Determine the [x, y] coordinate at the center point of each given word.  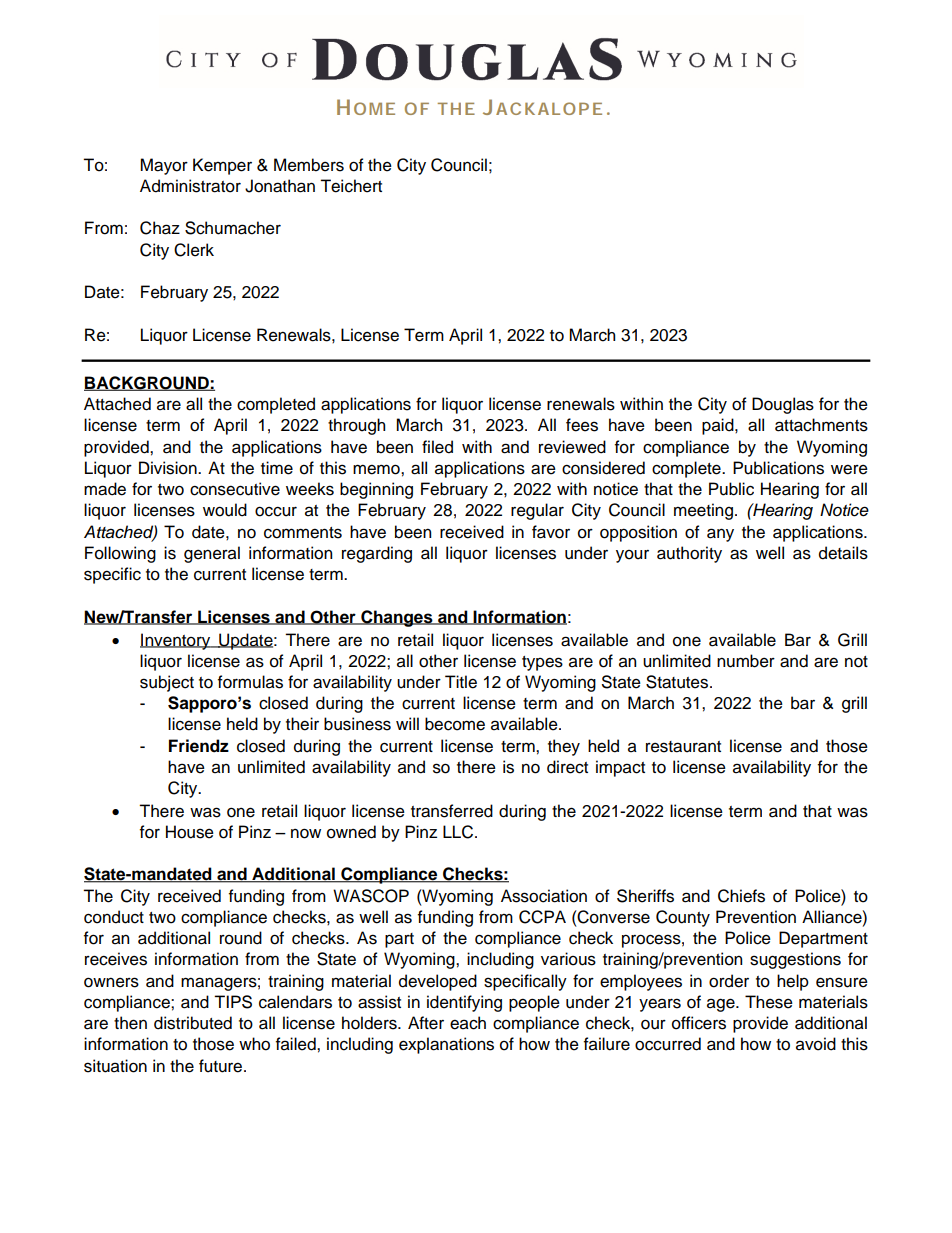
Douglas [783, 405]
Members [309, 165]
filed [437, 447]
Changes [397, 618]
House [190, 832]
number [746, 661]
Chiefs [741, 896]
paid [719, 426]
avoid [816, 1044]
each [468, 1023]
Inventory [176, 641]
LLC [459, 832]
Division [169, 468]
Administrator [190, 186]
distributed [193, 1023]
